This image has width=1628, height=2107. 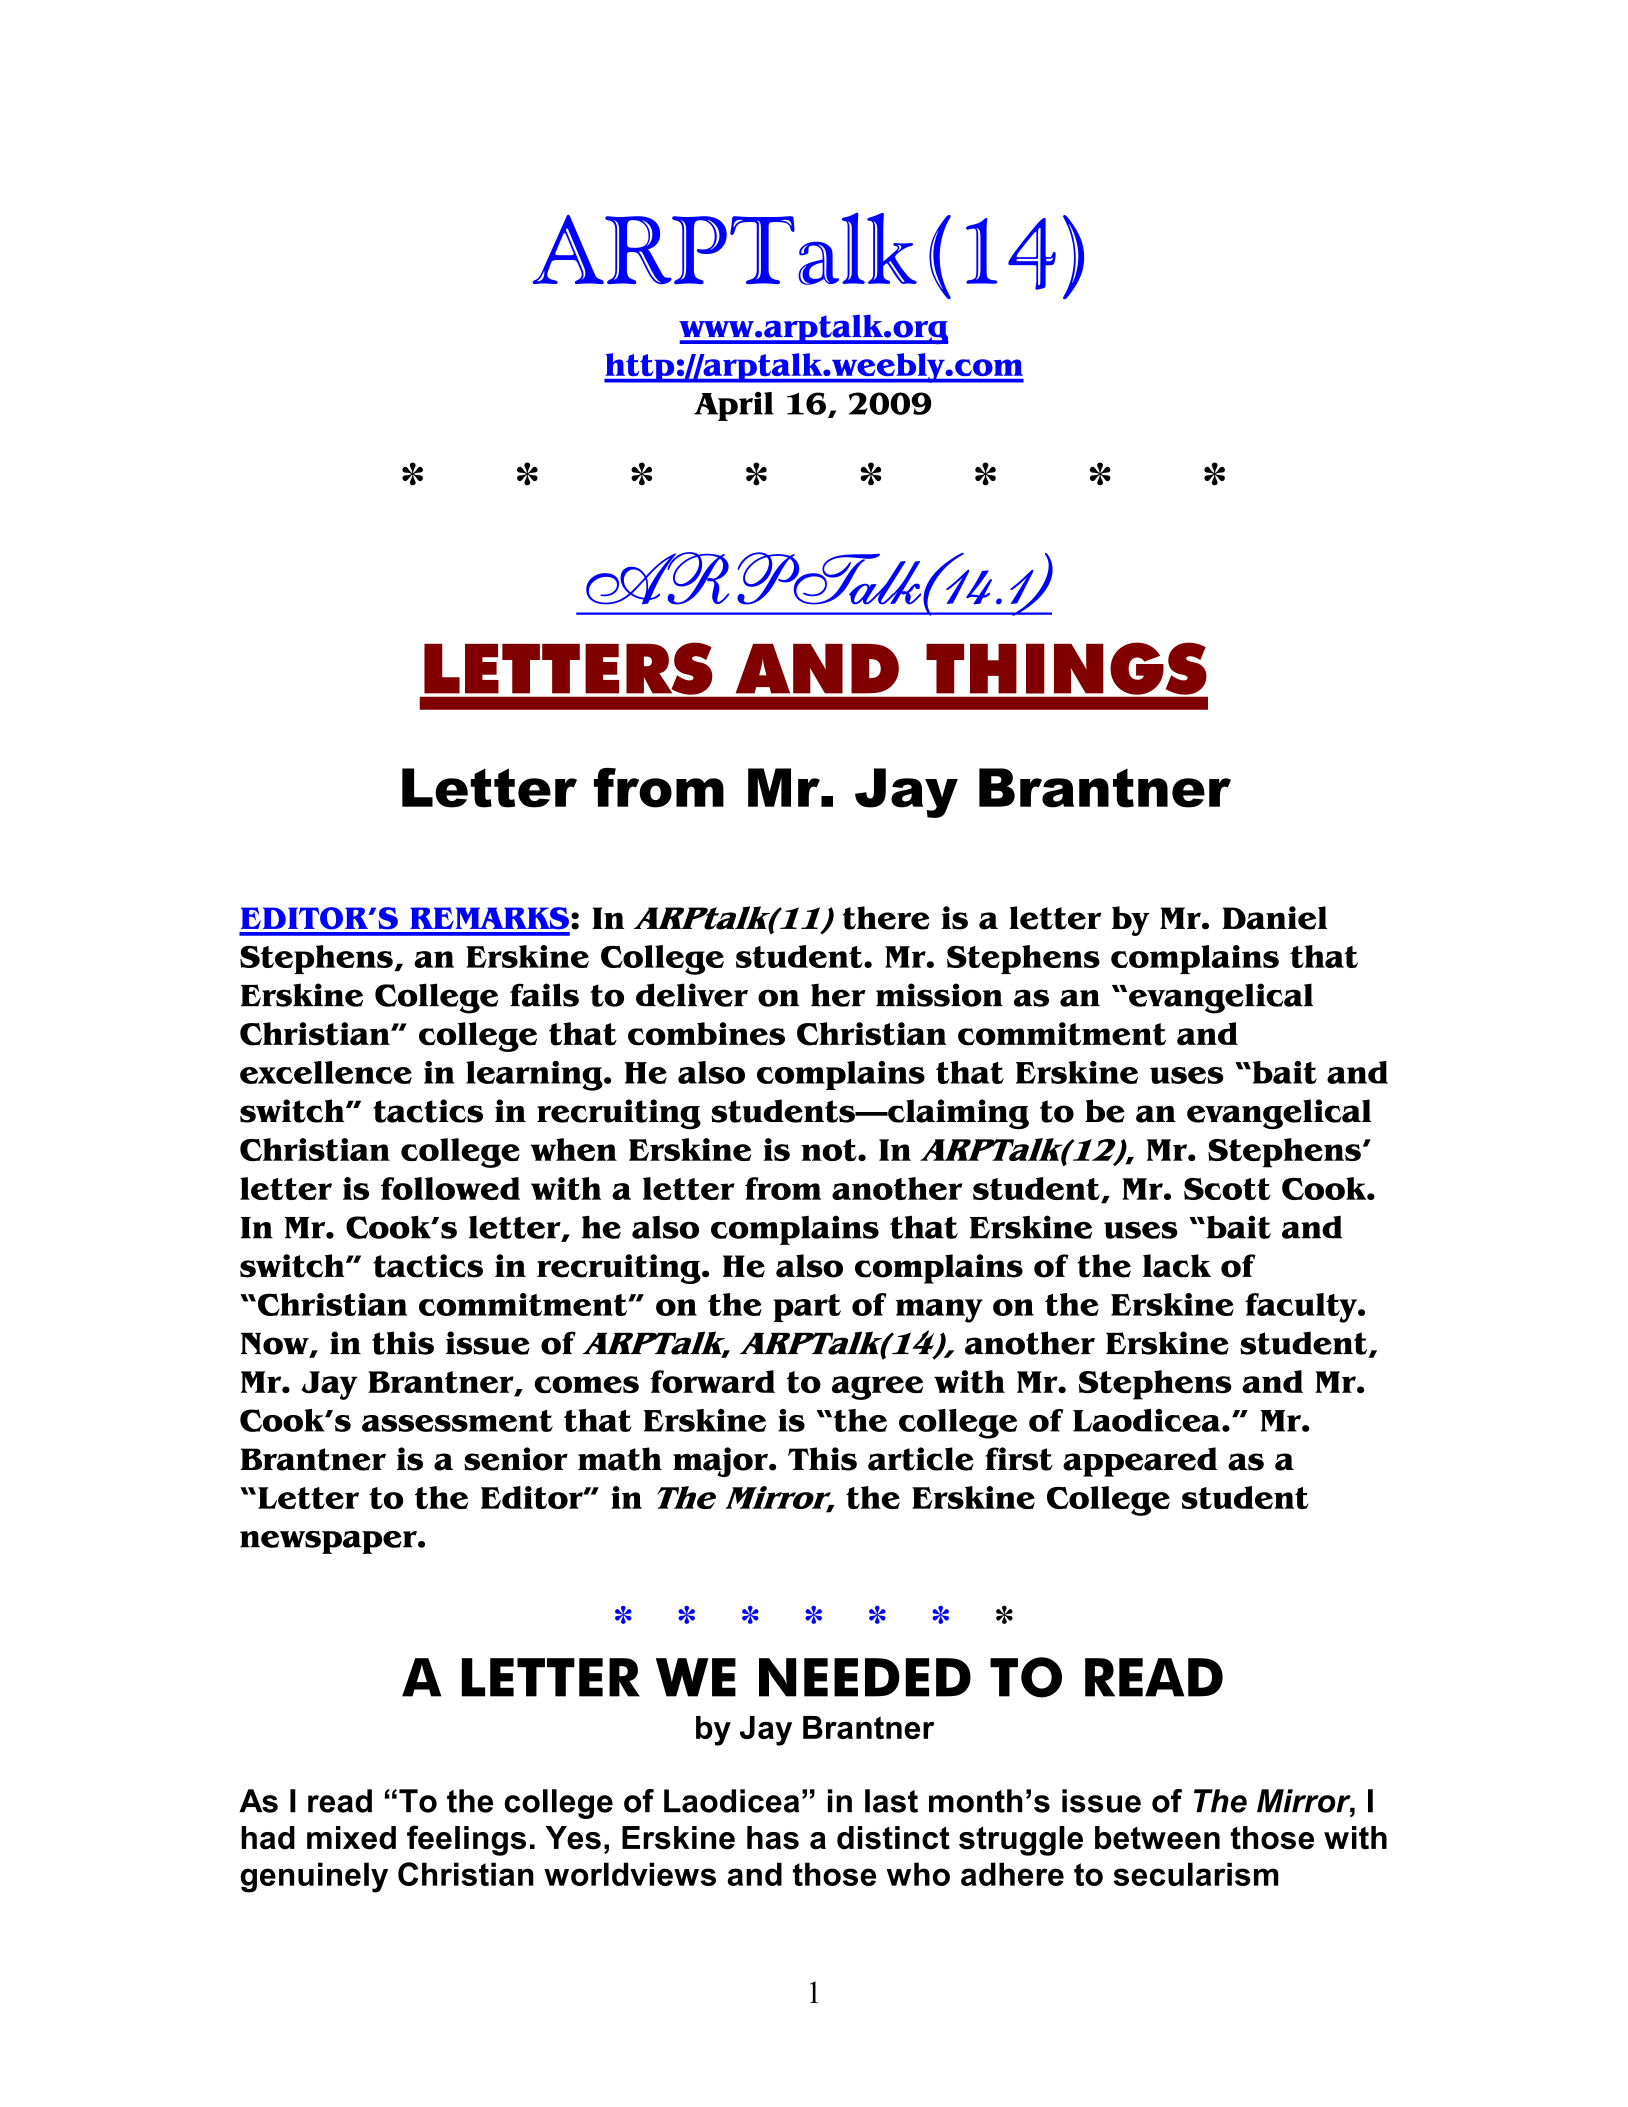 I want to click on Scott, so click(x=1227, y=1189).
